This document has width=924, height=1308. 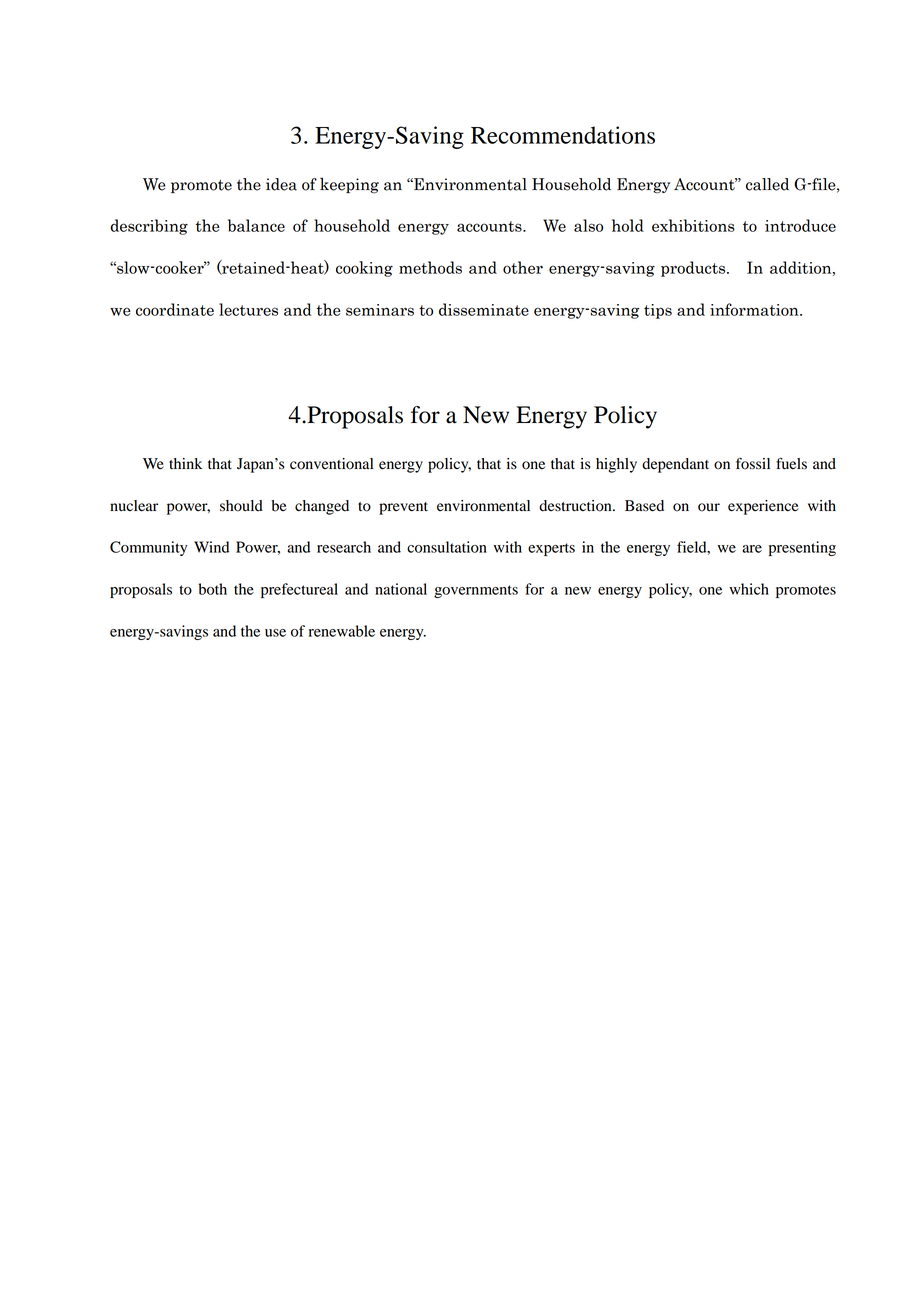 I want to click on lectures, so click(x=248, y=309).
